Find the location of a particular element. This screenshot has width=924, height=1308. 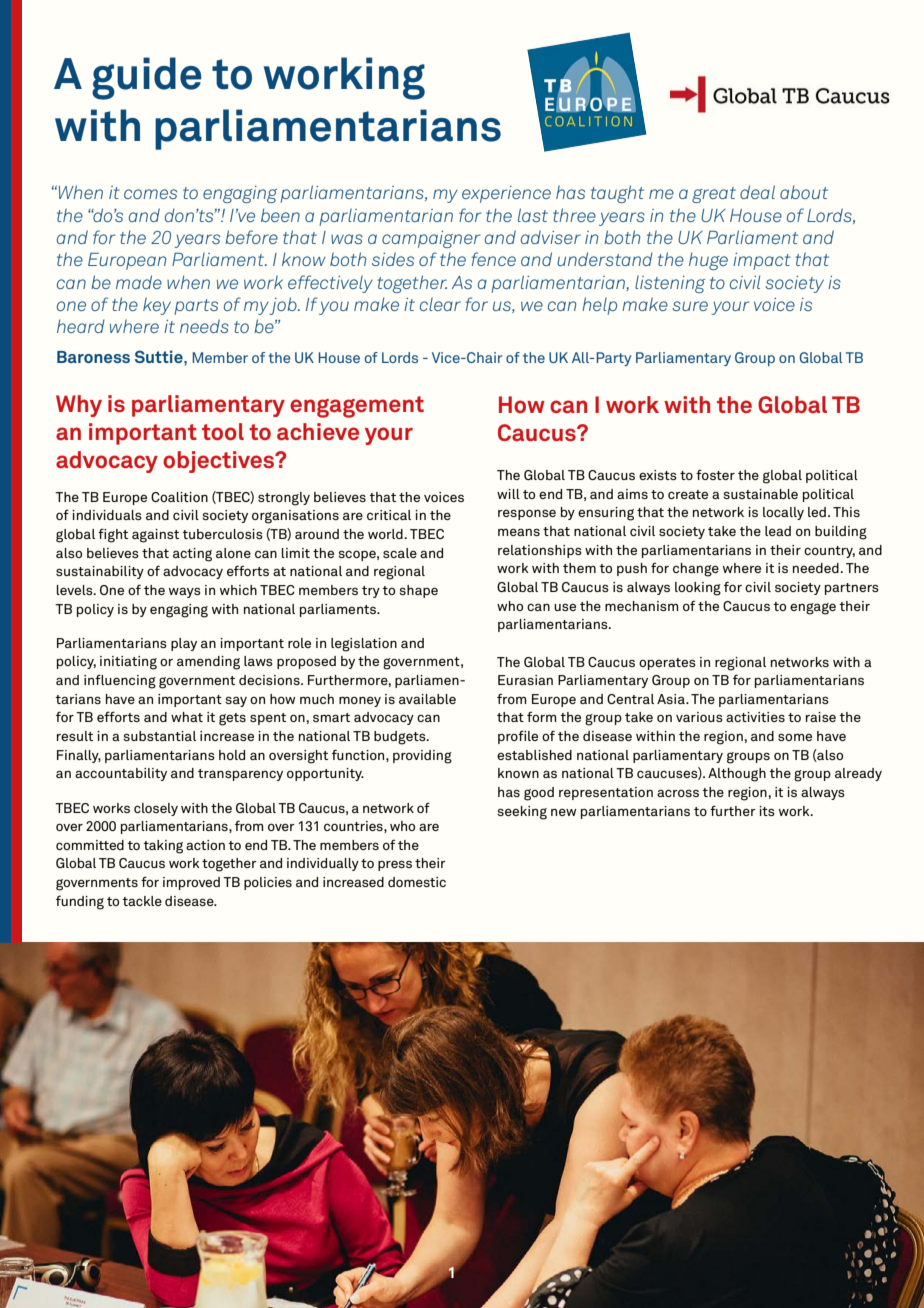

shape is located at coordinates (418, 591).
